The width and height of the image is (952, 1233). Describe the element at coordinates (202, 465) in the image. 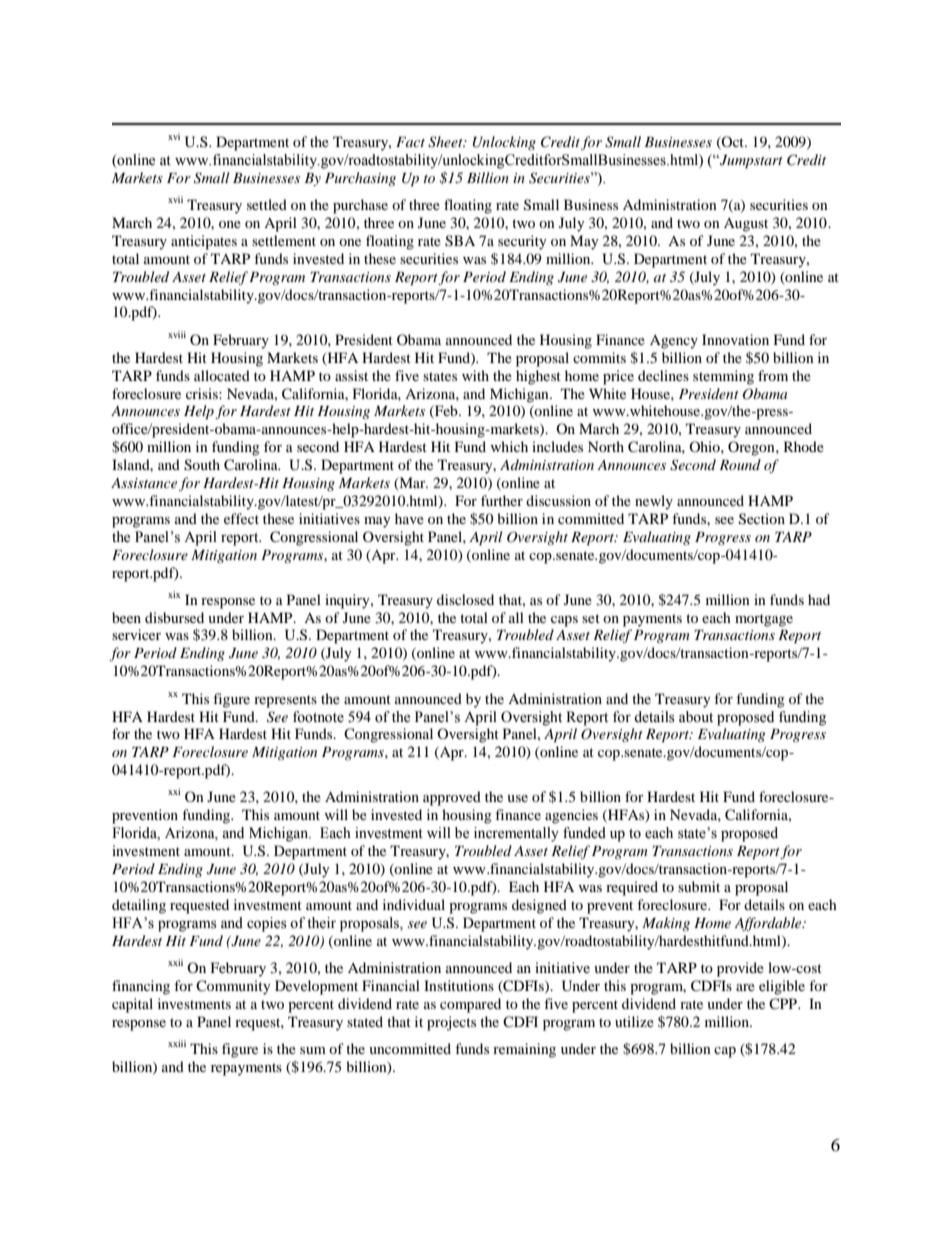

I see `South` at that location.
